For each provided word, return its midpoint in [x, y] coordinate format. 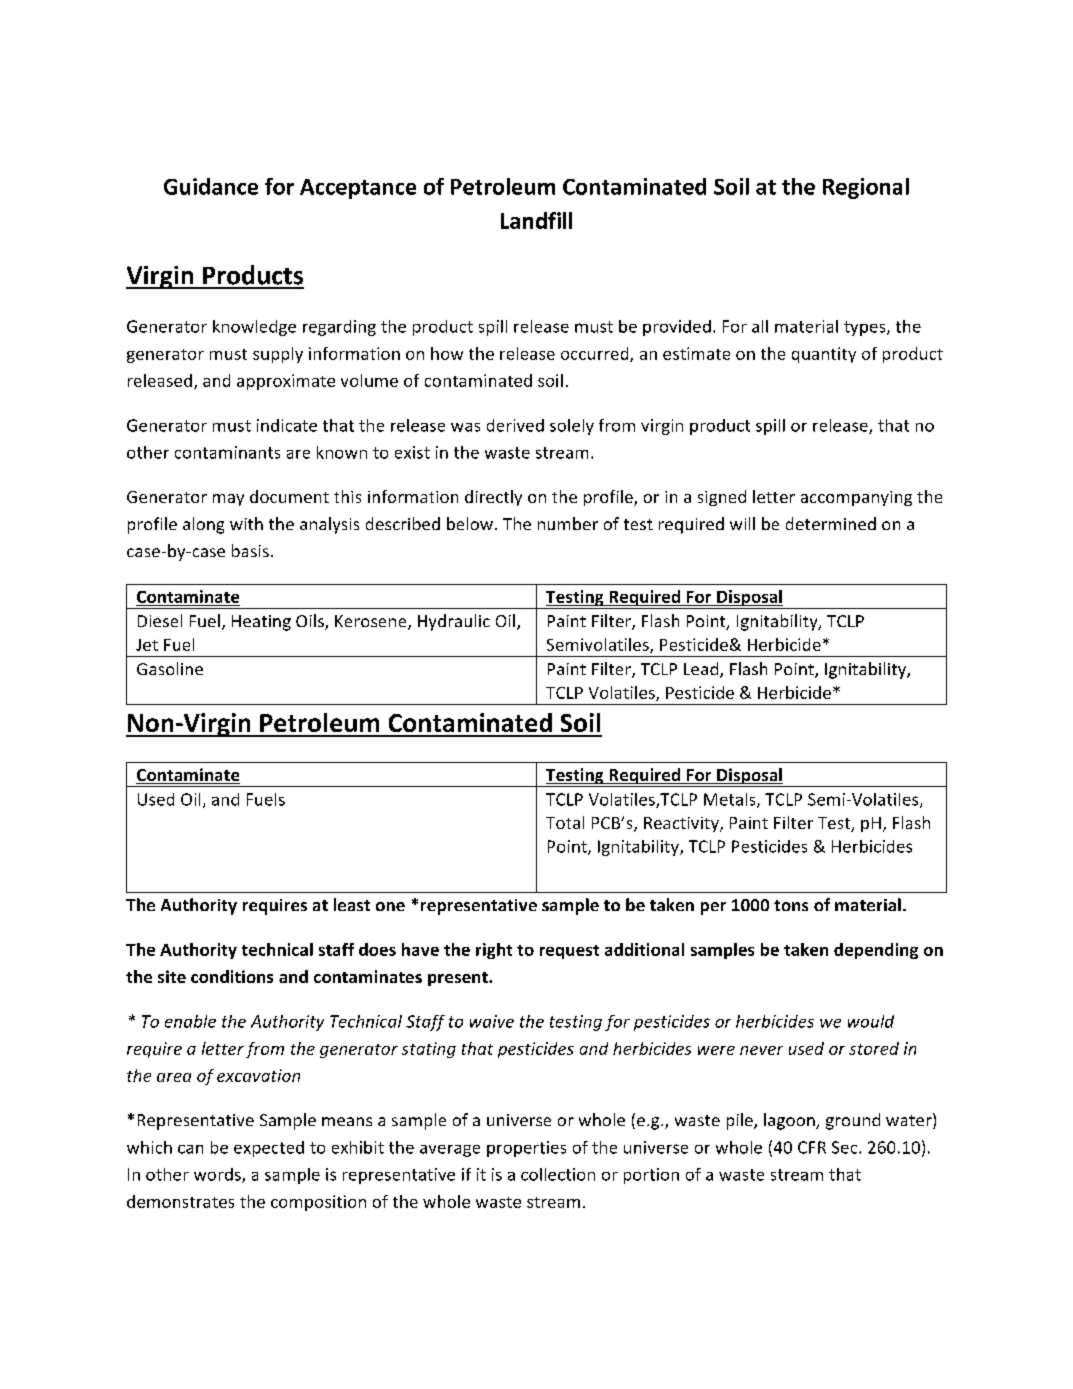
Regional [866, 188]
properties [526, 1149]
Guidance [211, 186]
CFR [812, 1147]
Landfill [536, 220]
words [218, 1175]
